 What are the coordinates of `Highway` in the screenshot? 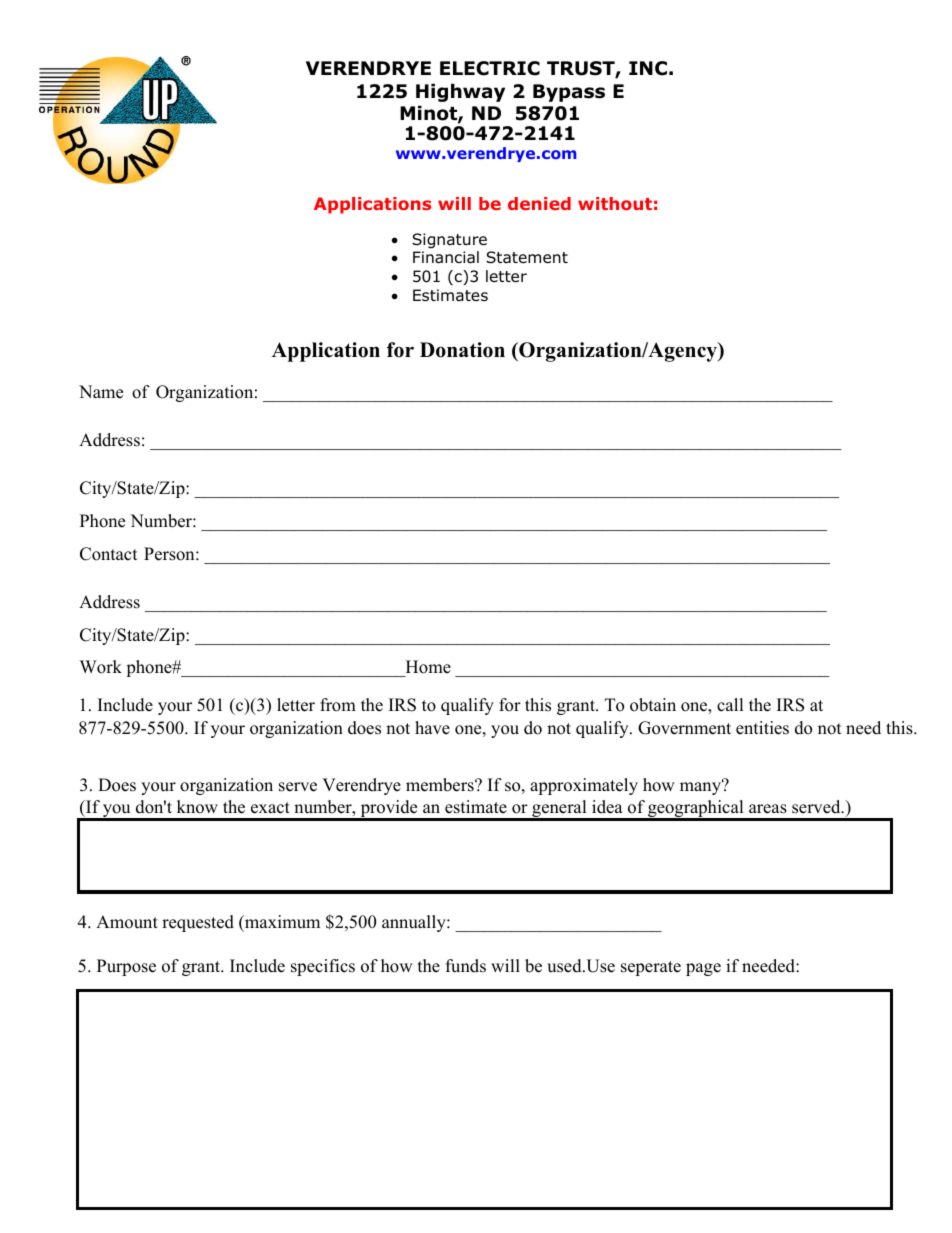 It's located at (460, 92).
